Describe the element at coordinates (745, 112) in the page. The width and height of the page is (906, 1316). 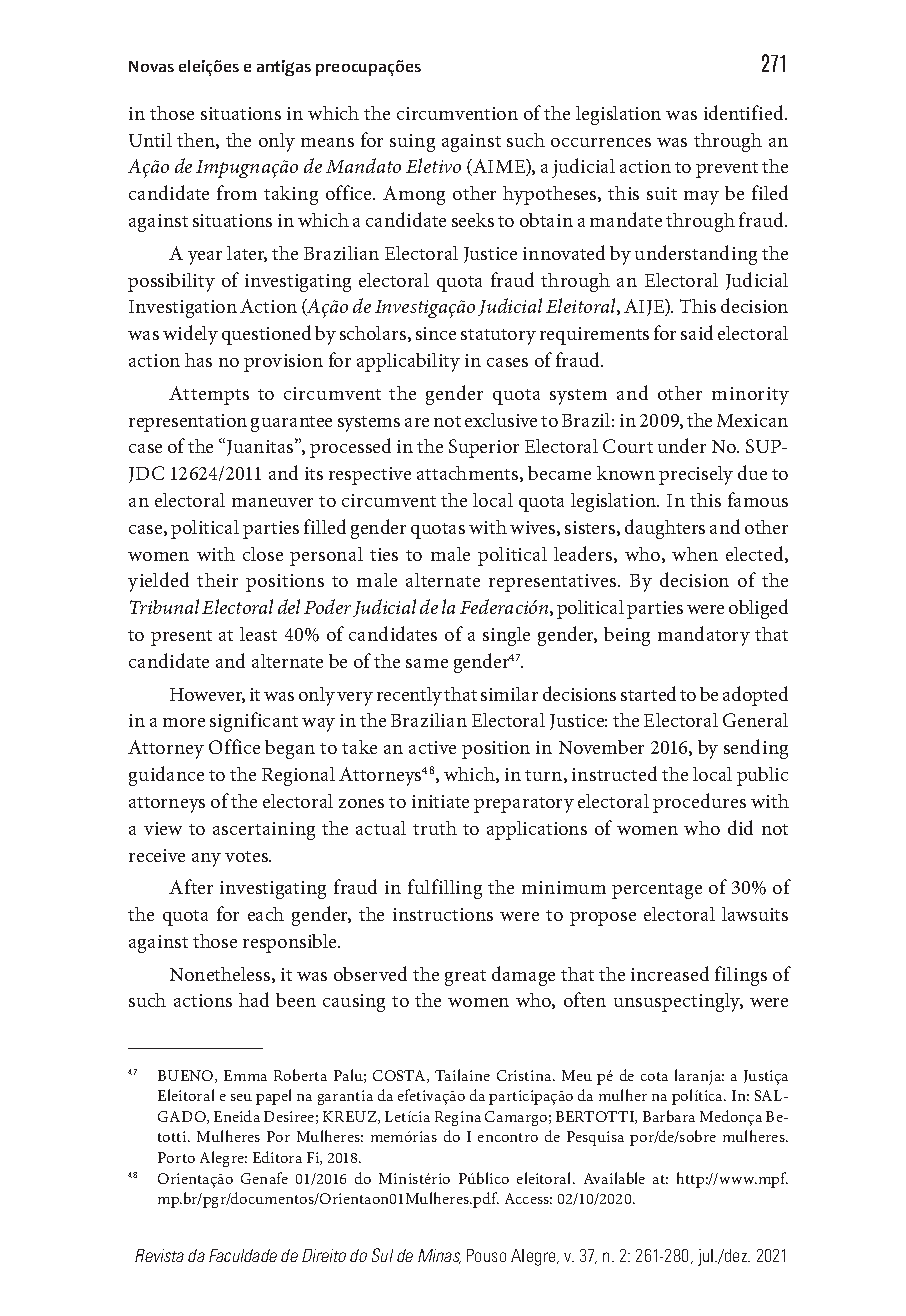
I see `identified` at that location.
